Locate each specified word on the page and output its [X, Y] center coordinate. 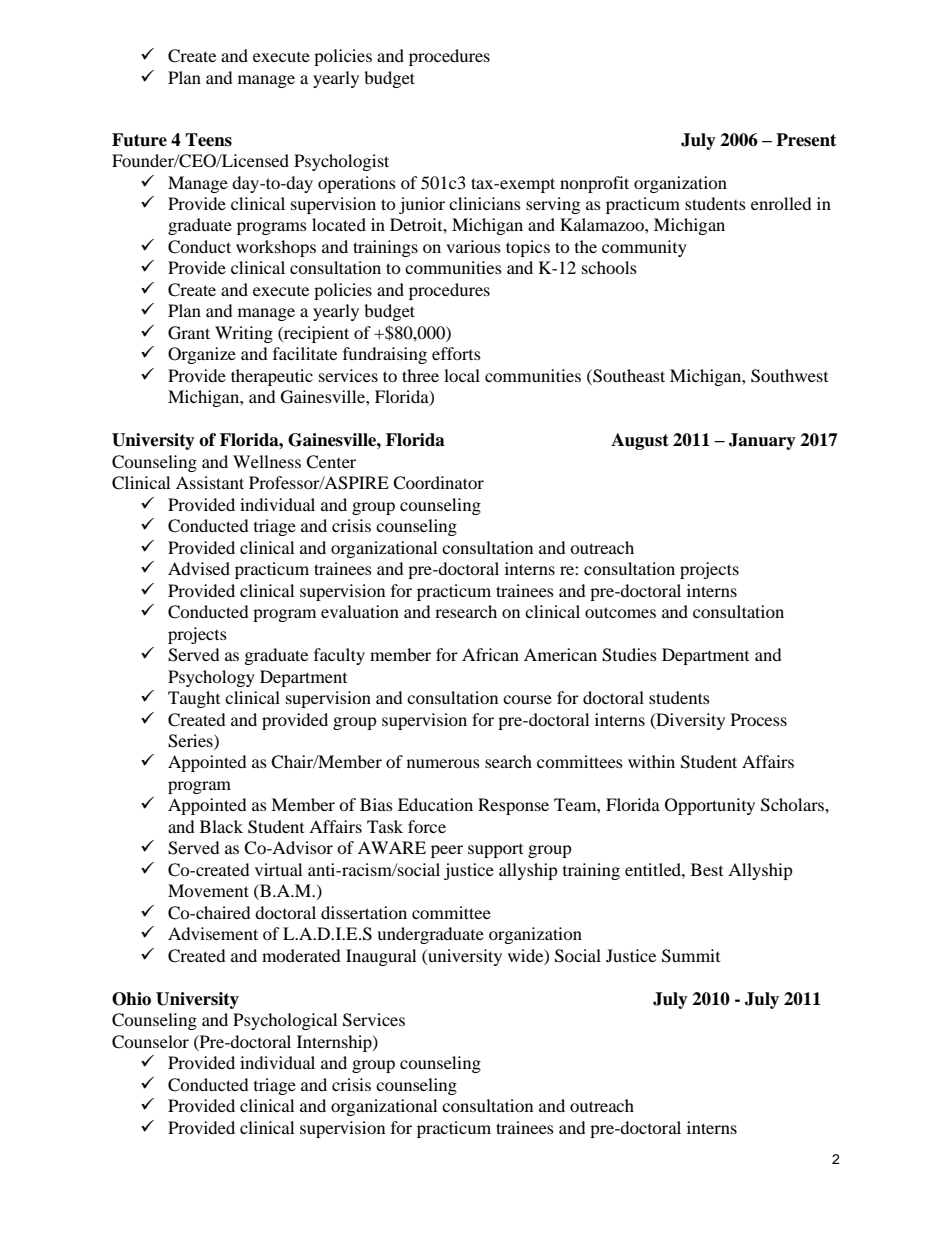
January [762, 441]
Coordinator [438, 483]
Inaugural [381, 957]
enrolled [781, 203]
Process [759, 719]
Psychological [285, 1021]
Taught [194, 699]
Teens [208, 140]
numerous [443, 763]
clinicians [485, 203]
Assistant [210, 482]
